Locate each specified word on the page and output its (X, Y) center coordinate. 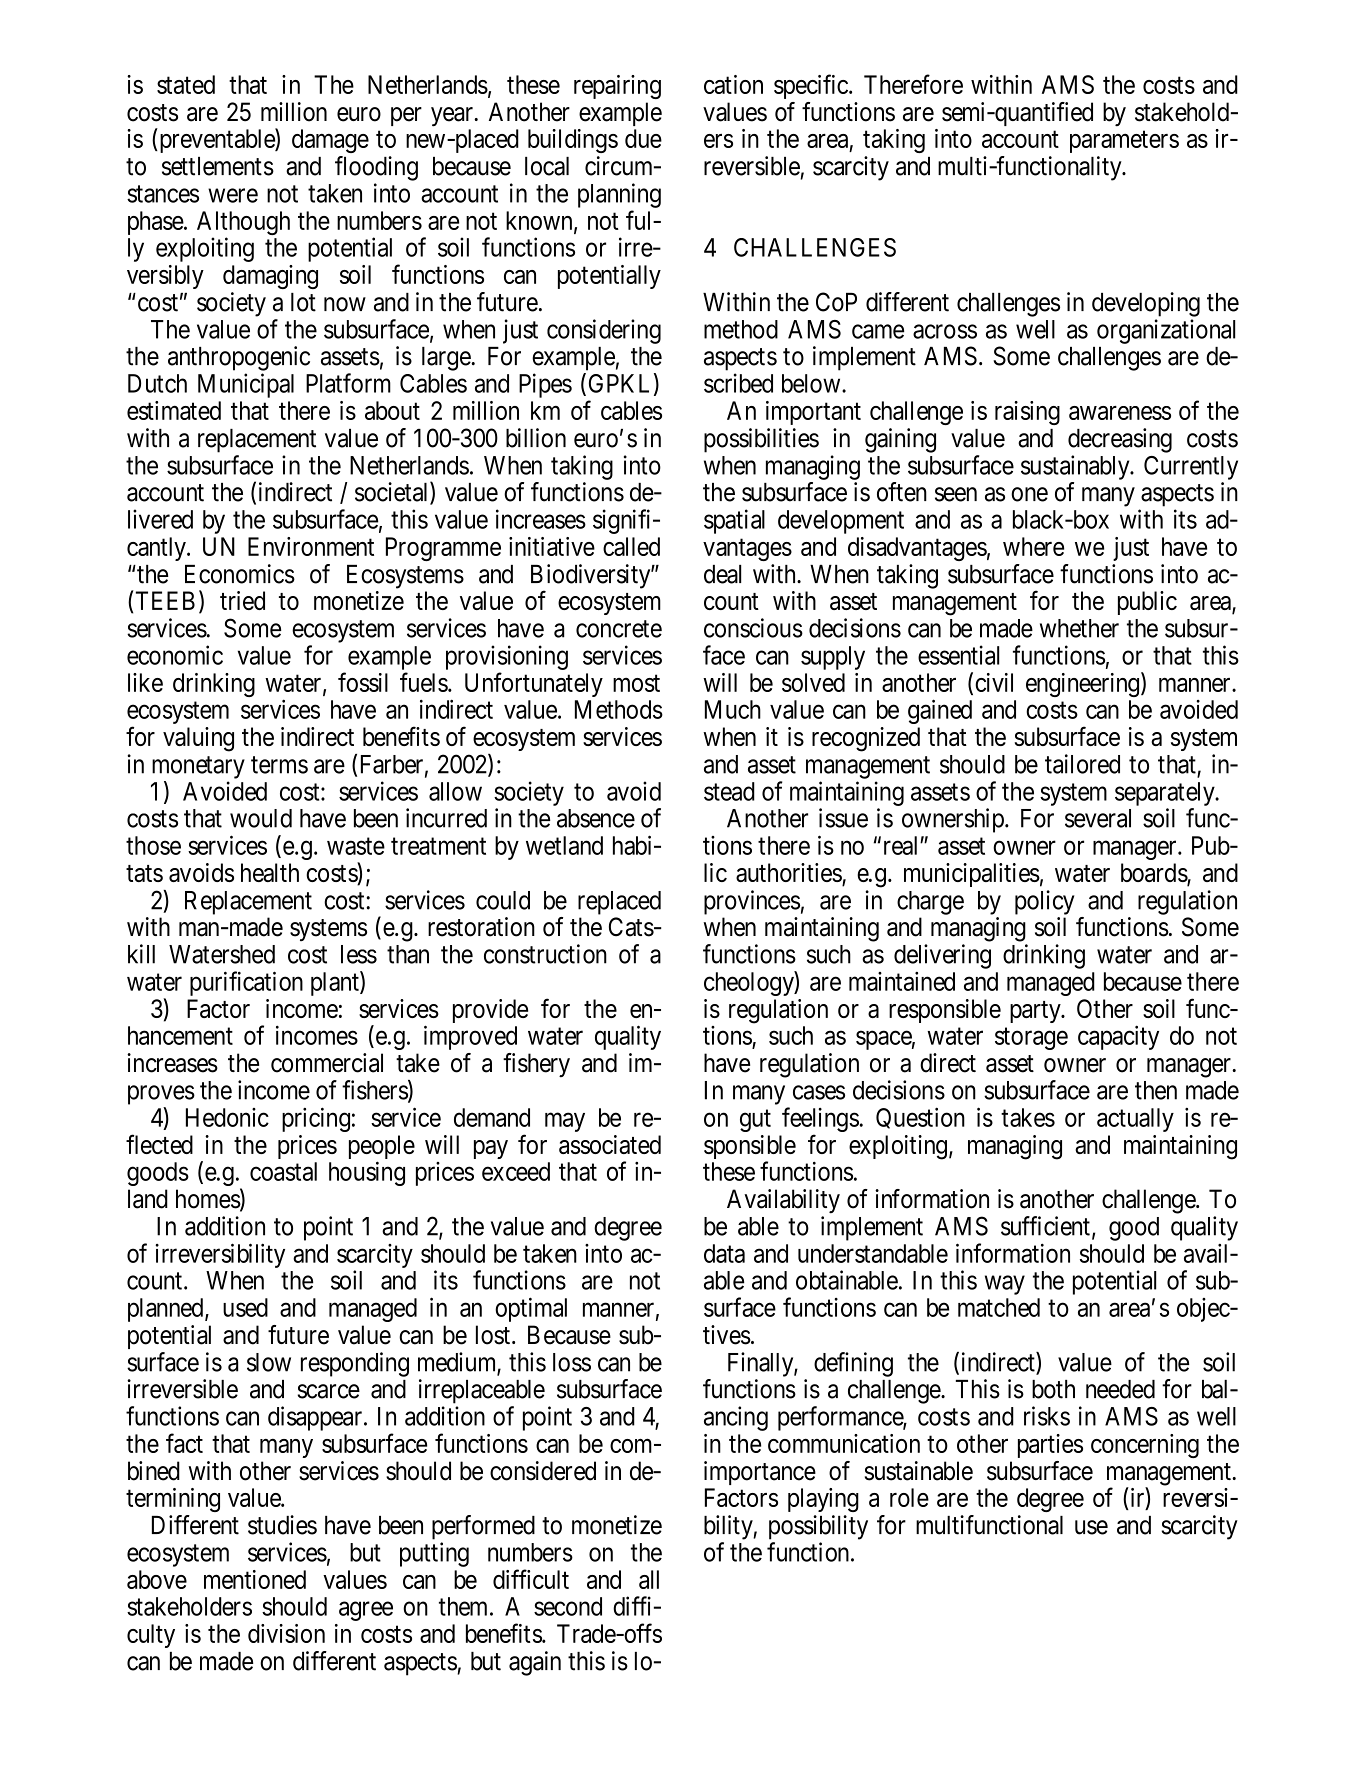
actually (1135, 1120)
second (568, 1606)
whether (1079, 628)
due (643, 138)
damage (330, 141)
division (286, 1633)
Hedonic (227, 1117)
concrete (619, 629)
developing (1146, 304)
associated (610, 1144)
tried (242, 600)
